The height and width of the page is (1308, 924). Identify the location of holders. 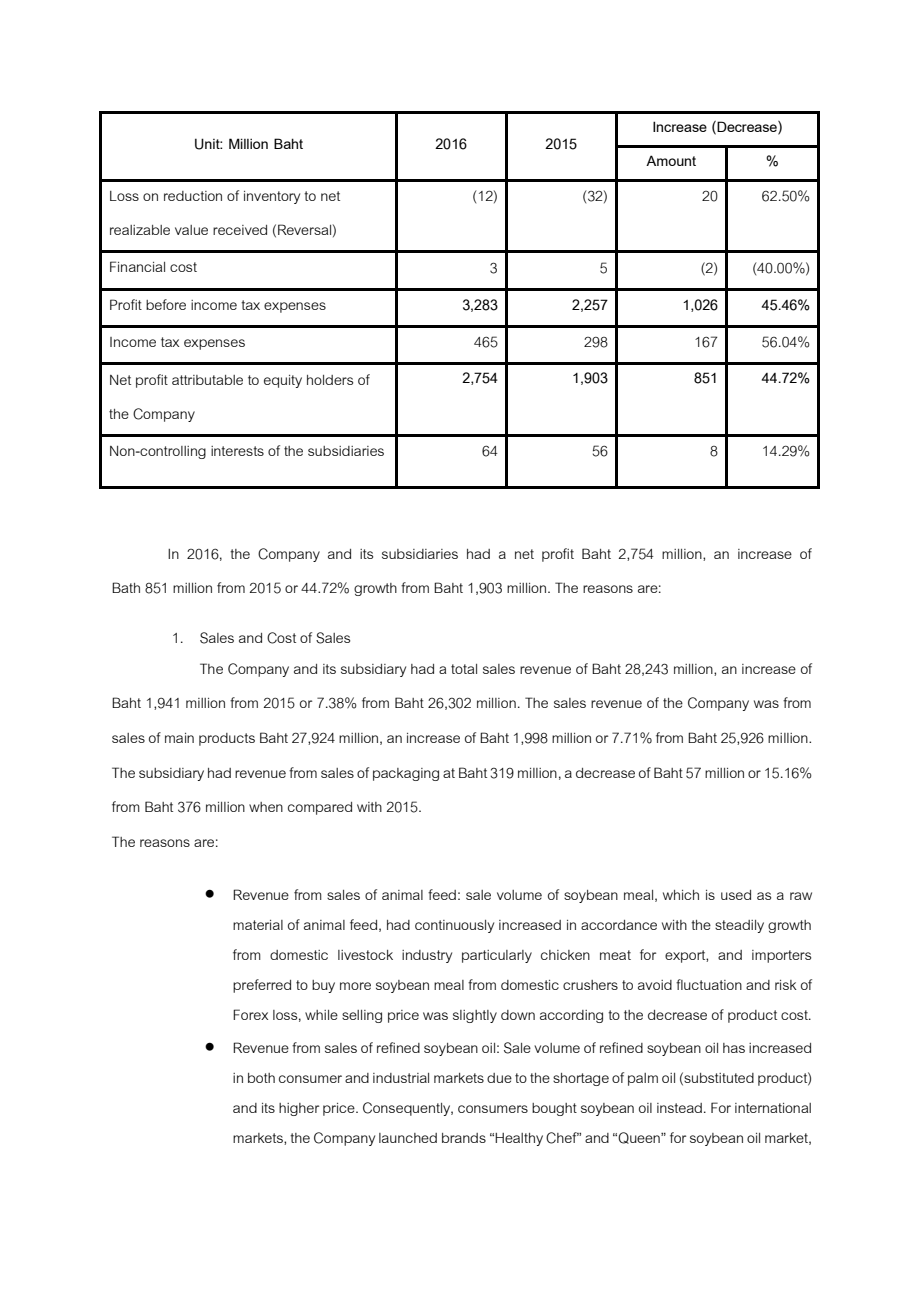
(330, 380).
